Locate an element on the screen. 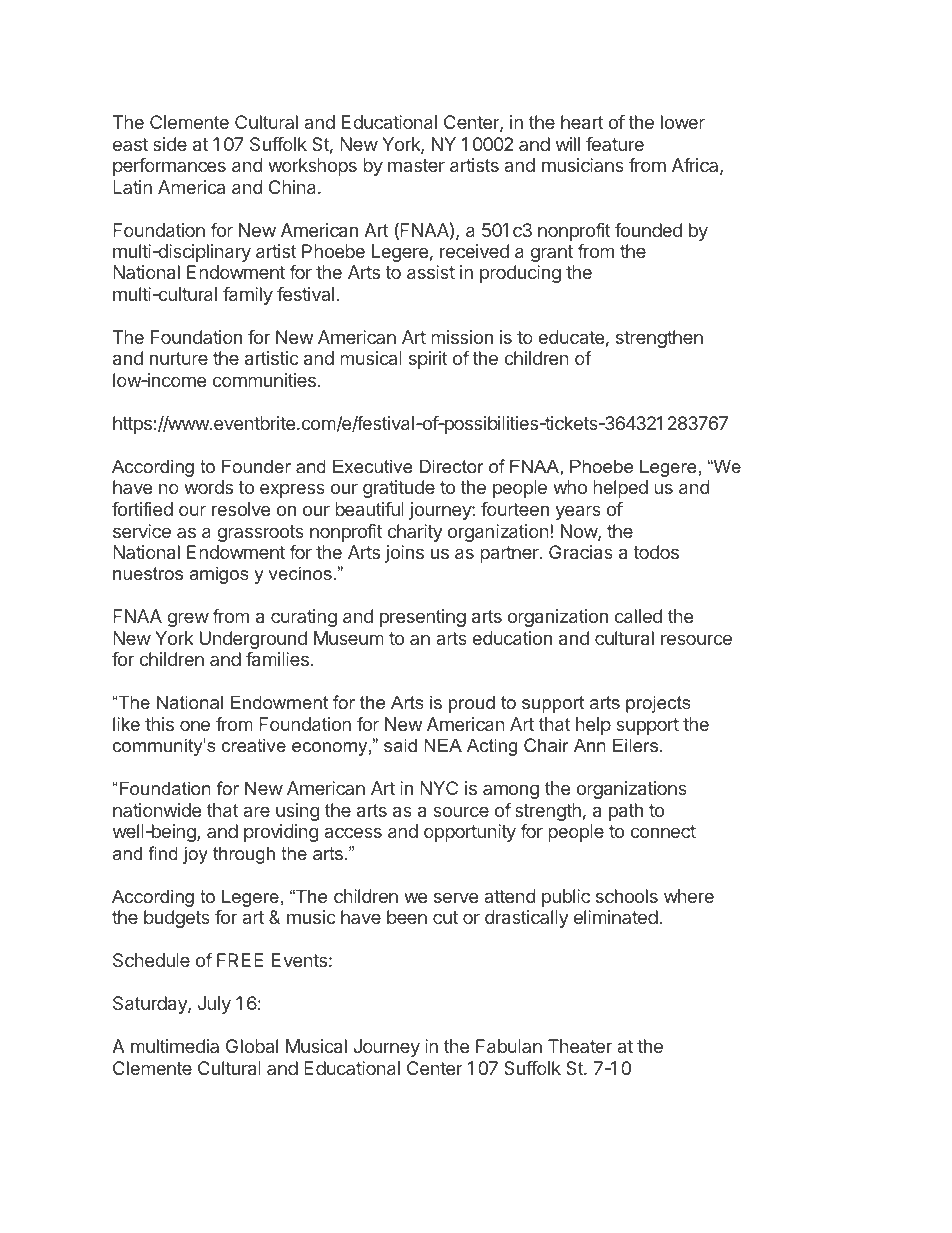 This screenshot has width=952, height=1233. master is located at coordinates (416, 165).
